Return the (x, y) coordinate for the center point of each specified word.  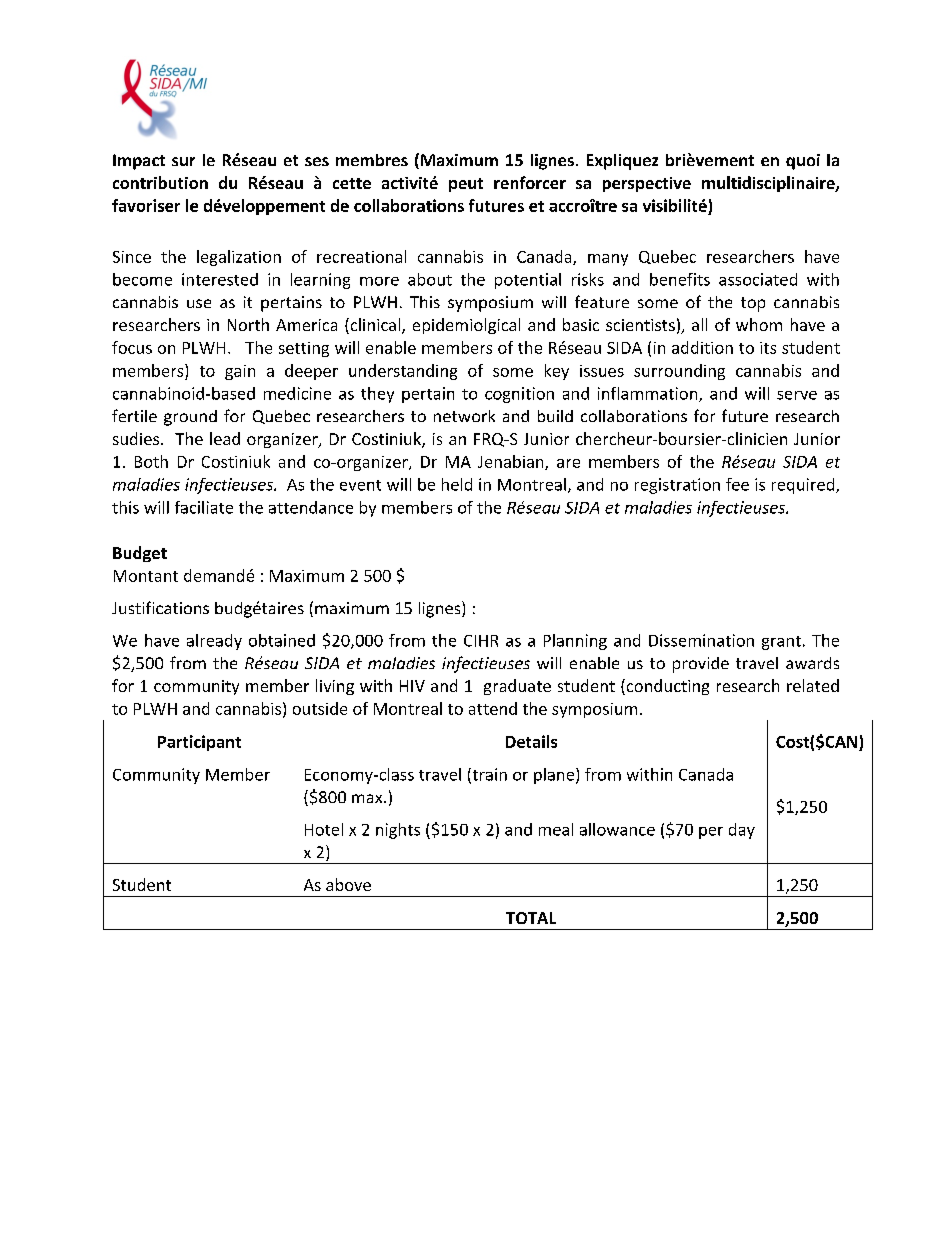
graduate (517, 687)
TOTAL (531, 918)
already (214, 642)
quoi (803, 162)
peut (466, 185)
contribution (160, 182)
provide (701, 665)
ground (190, 418)
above (348, 884)
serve (797, 395)
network (464, 416)
